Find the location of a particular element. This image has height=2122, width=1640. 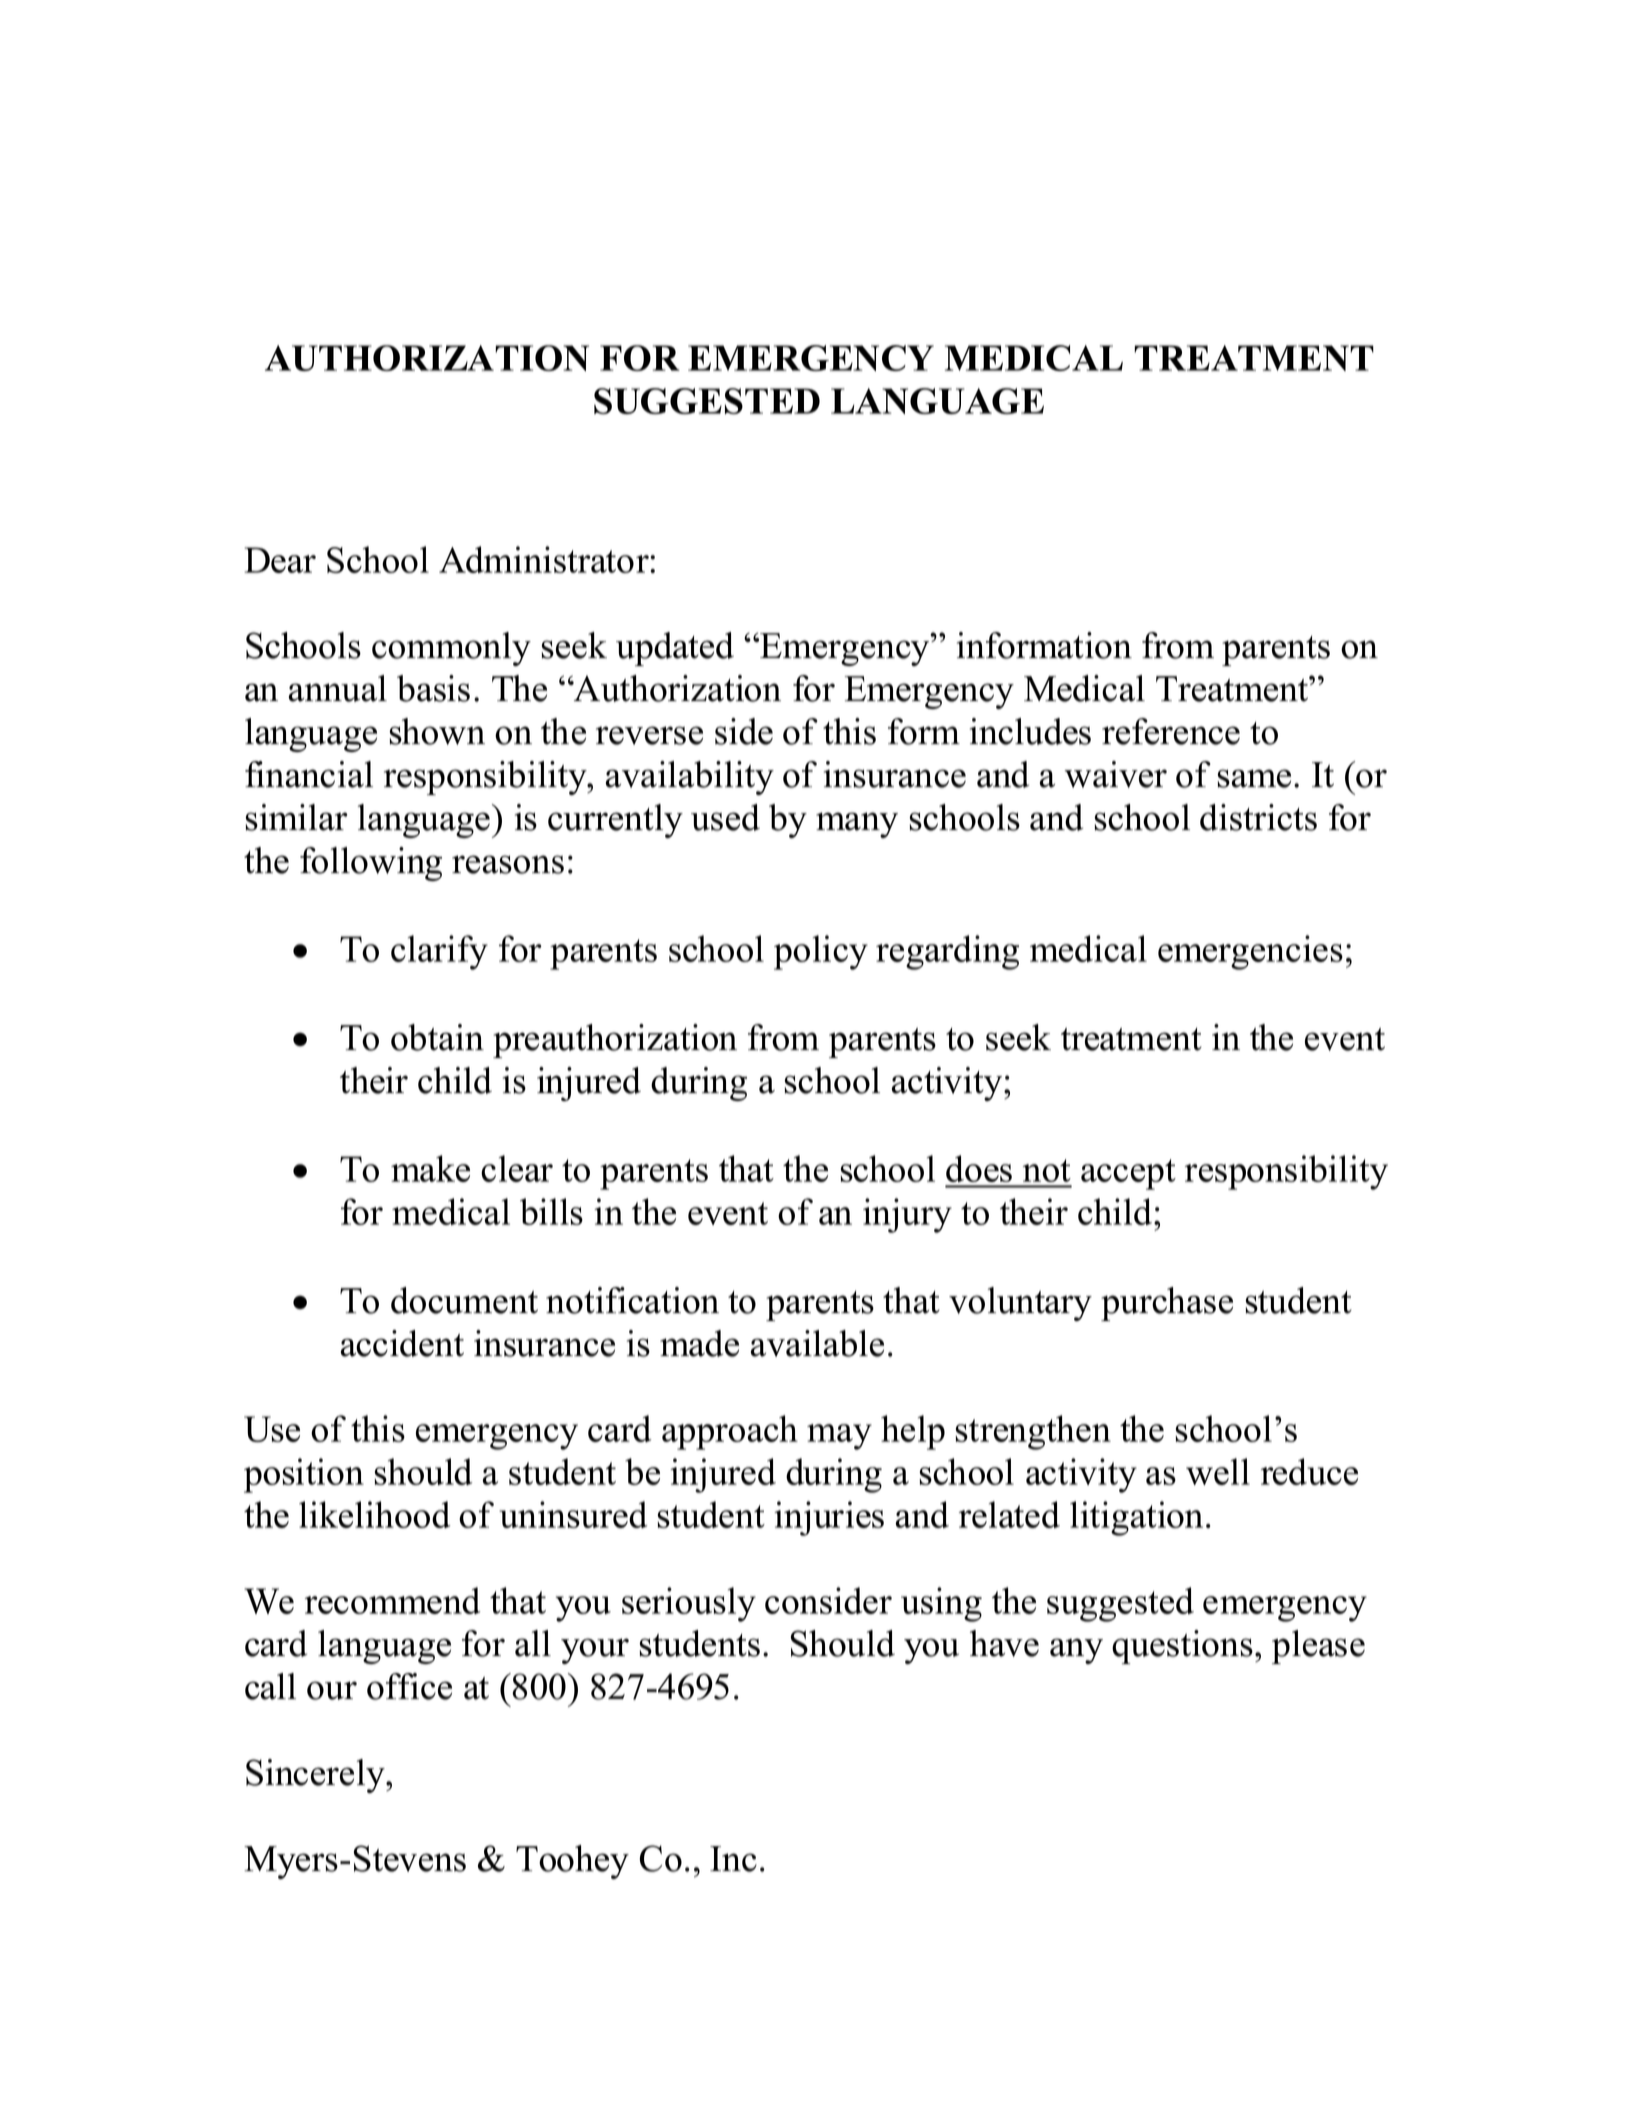

Sincerely is located at coordinates (316, 1776).
